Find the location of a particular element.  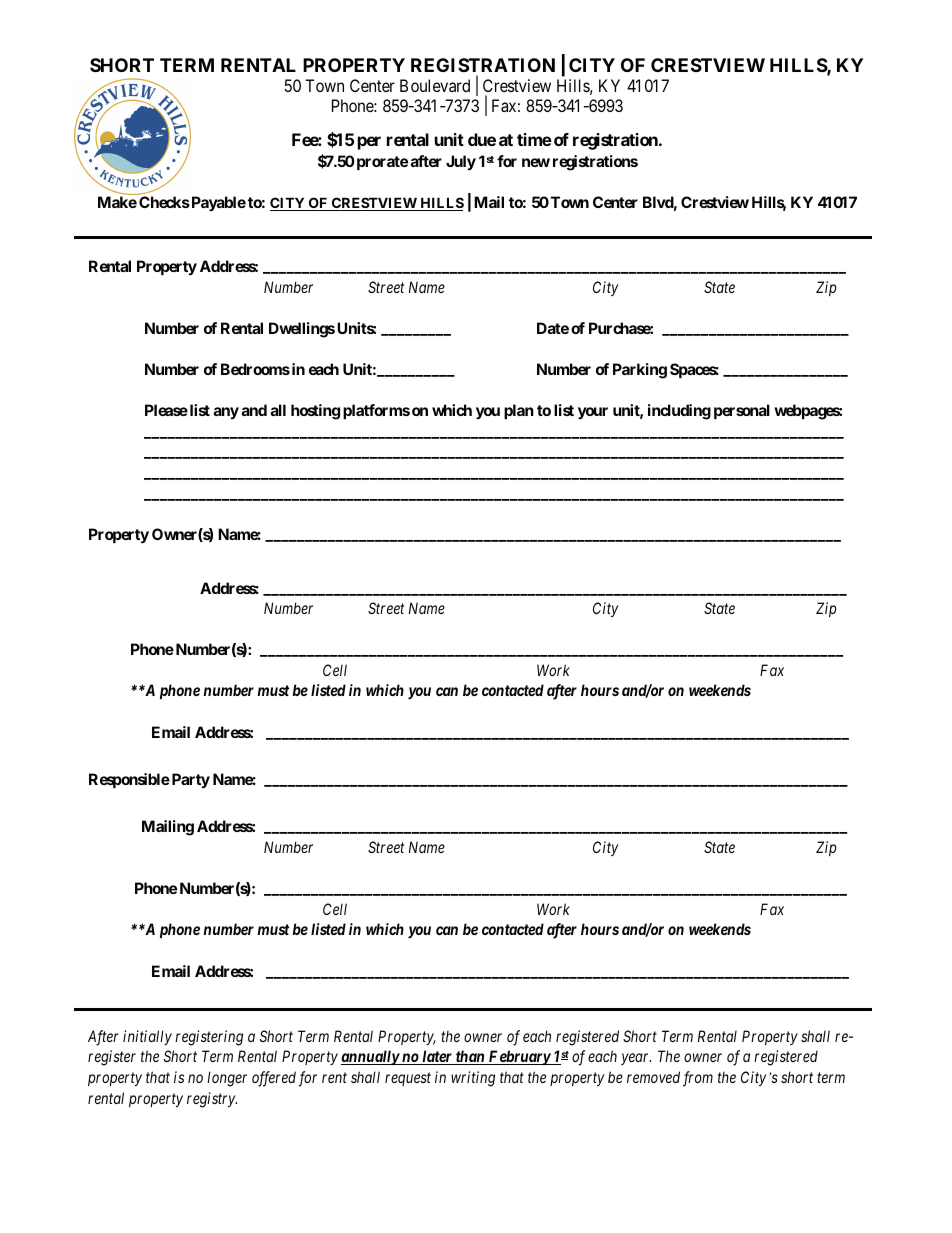

later is located at coordinates (437, 1057).
